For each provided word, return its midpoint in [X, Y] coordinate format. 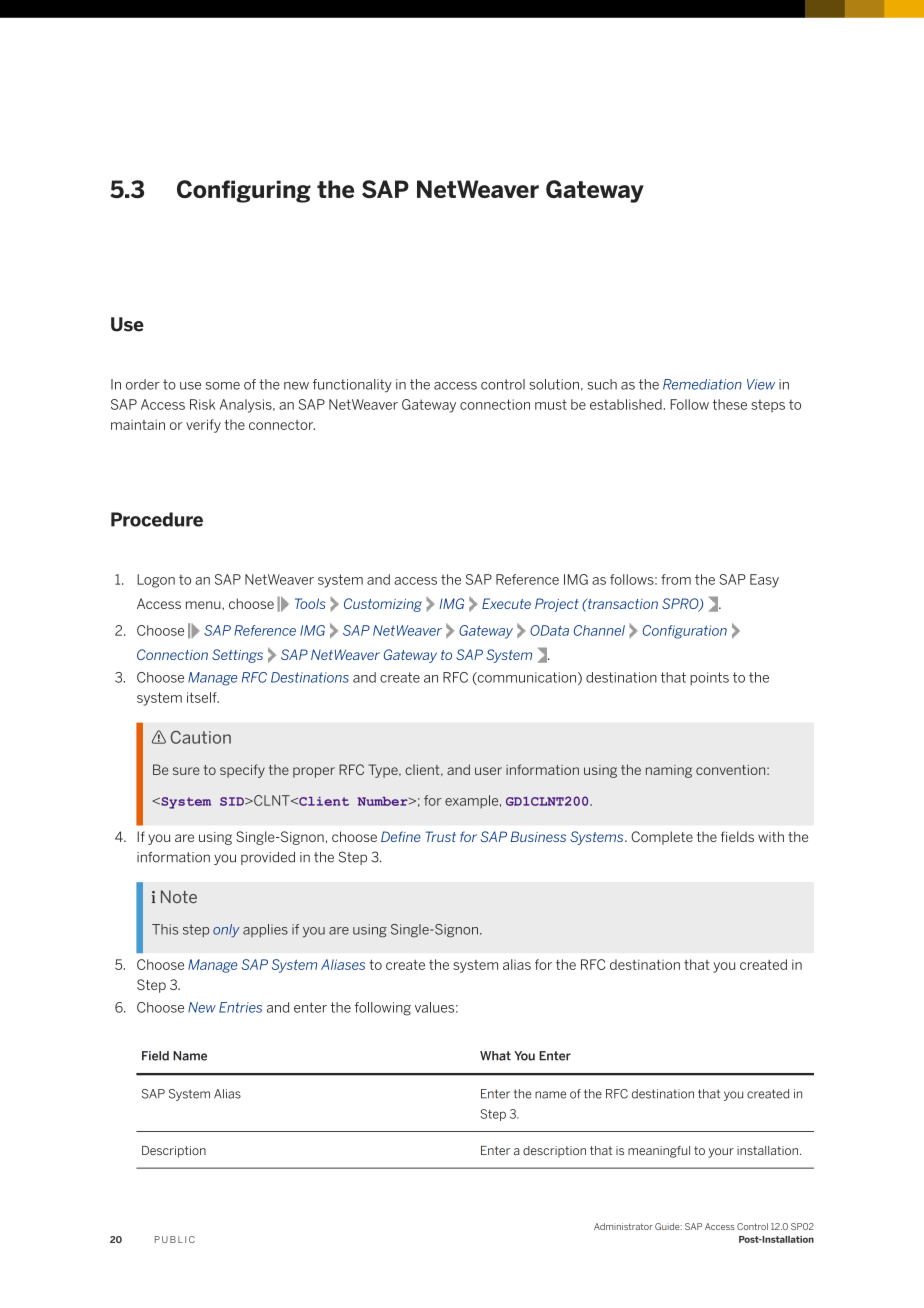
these [730, 404]
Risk [202, 404]
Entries [240, 1007]
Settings [237, 656]
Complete [662, 838]
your [721, 1153]
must [551, 404]
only [226, 930]
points [709, 678]
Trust [441, 836]
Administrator [623, 1226]
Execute [506, 603]
